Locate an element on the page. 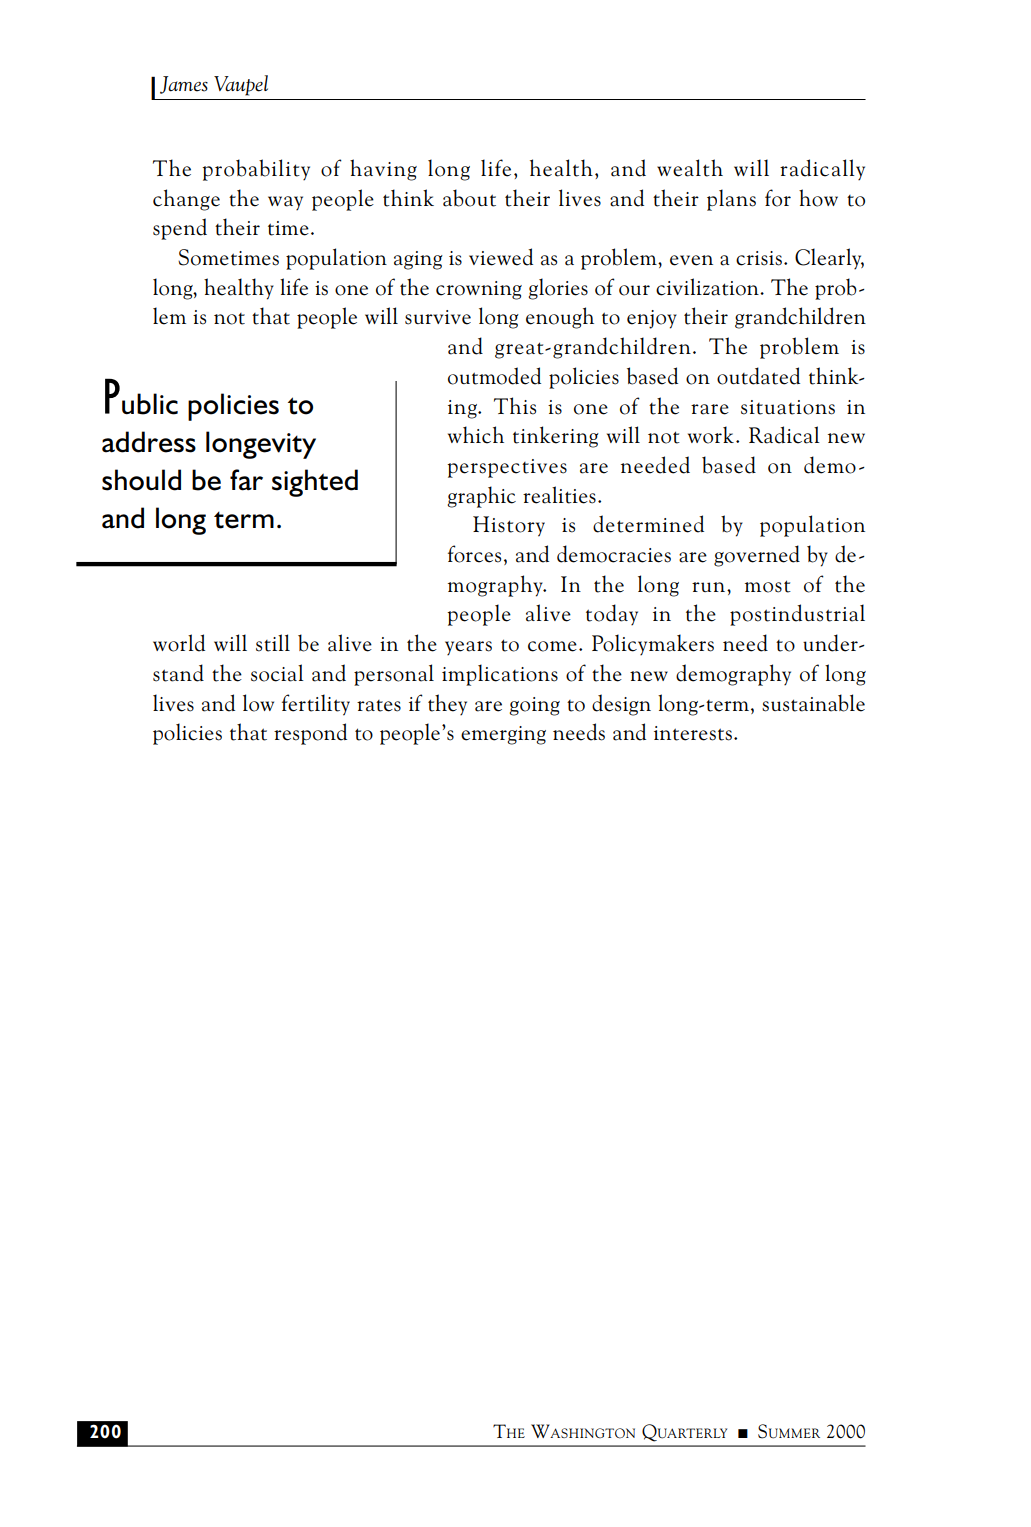 Image resolution: width=1031 pixels, height=1527 pixels. far is located at coordinates (246, 480).
